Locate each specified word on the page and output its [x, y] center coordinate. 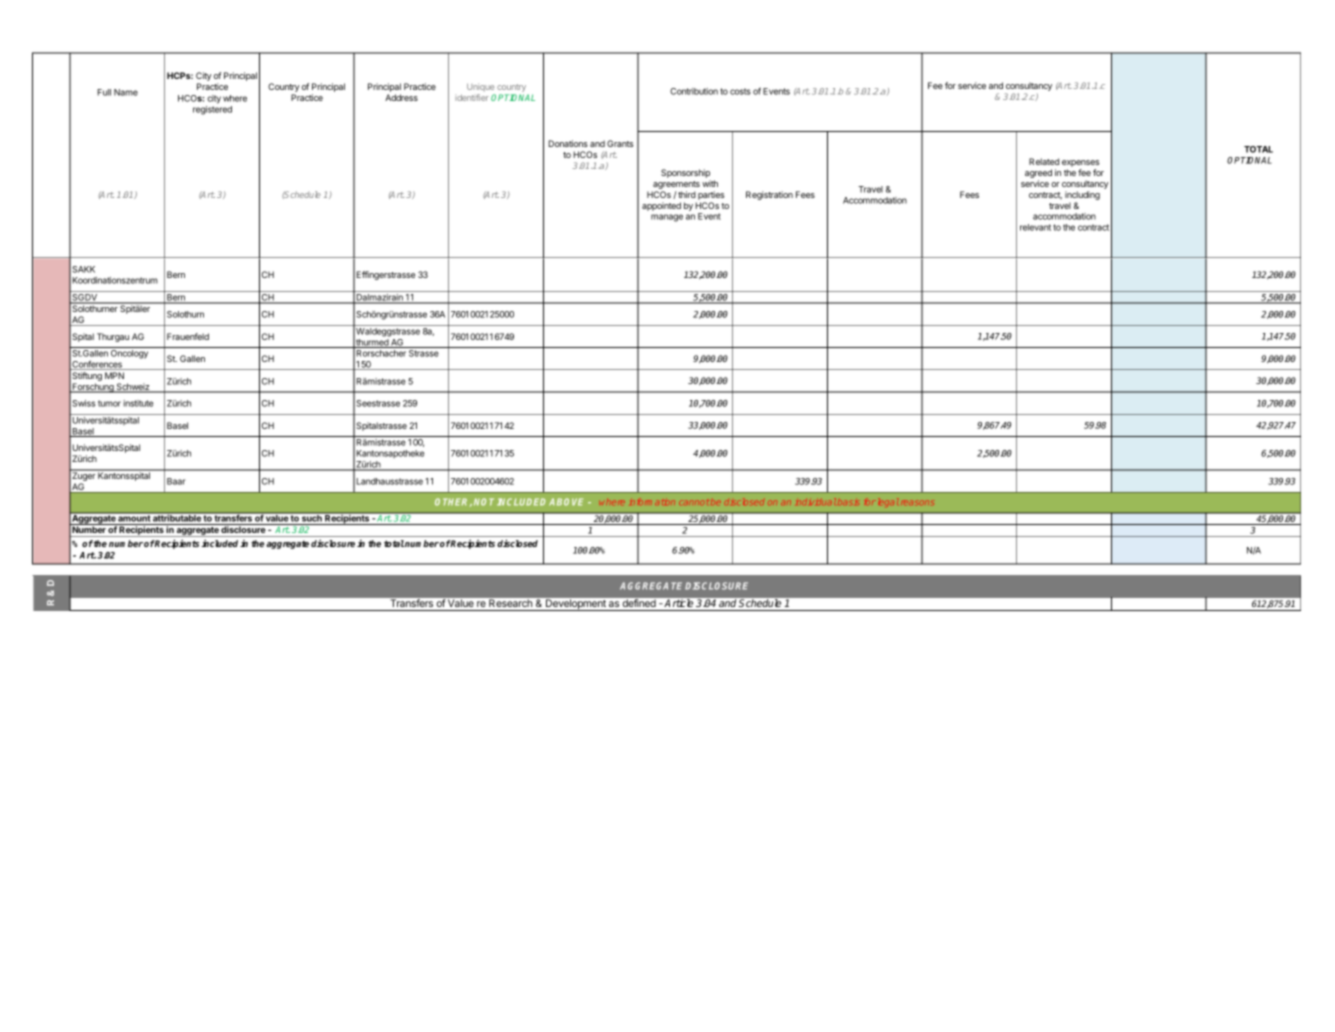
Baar [176, 481]
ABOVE [566, 502]
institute [138, 403]
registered [212, 110]
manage [667, 218]
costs [740, 91]
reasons [916, 502]
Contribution [694, 91]
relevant [1035, 227]
